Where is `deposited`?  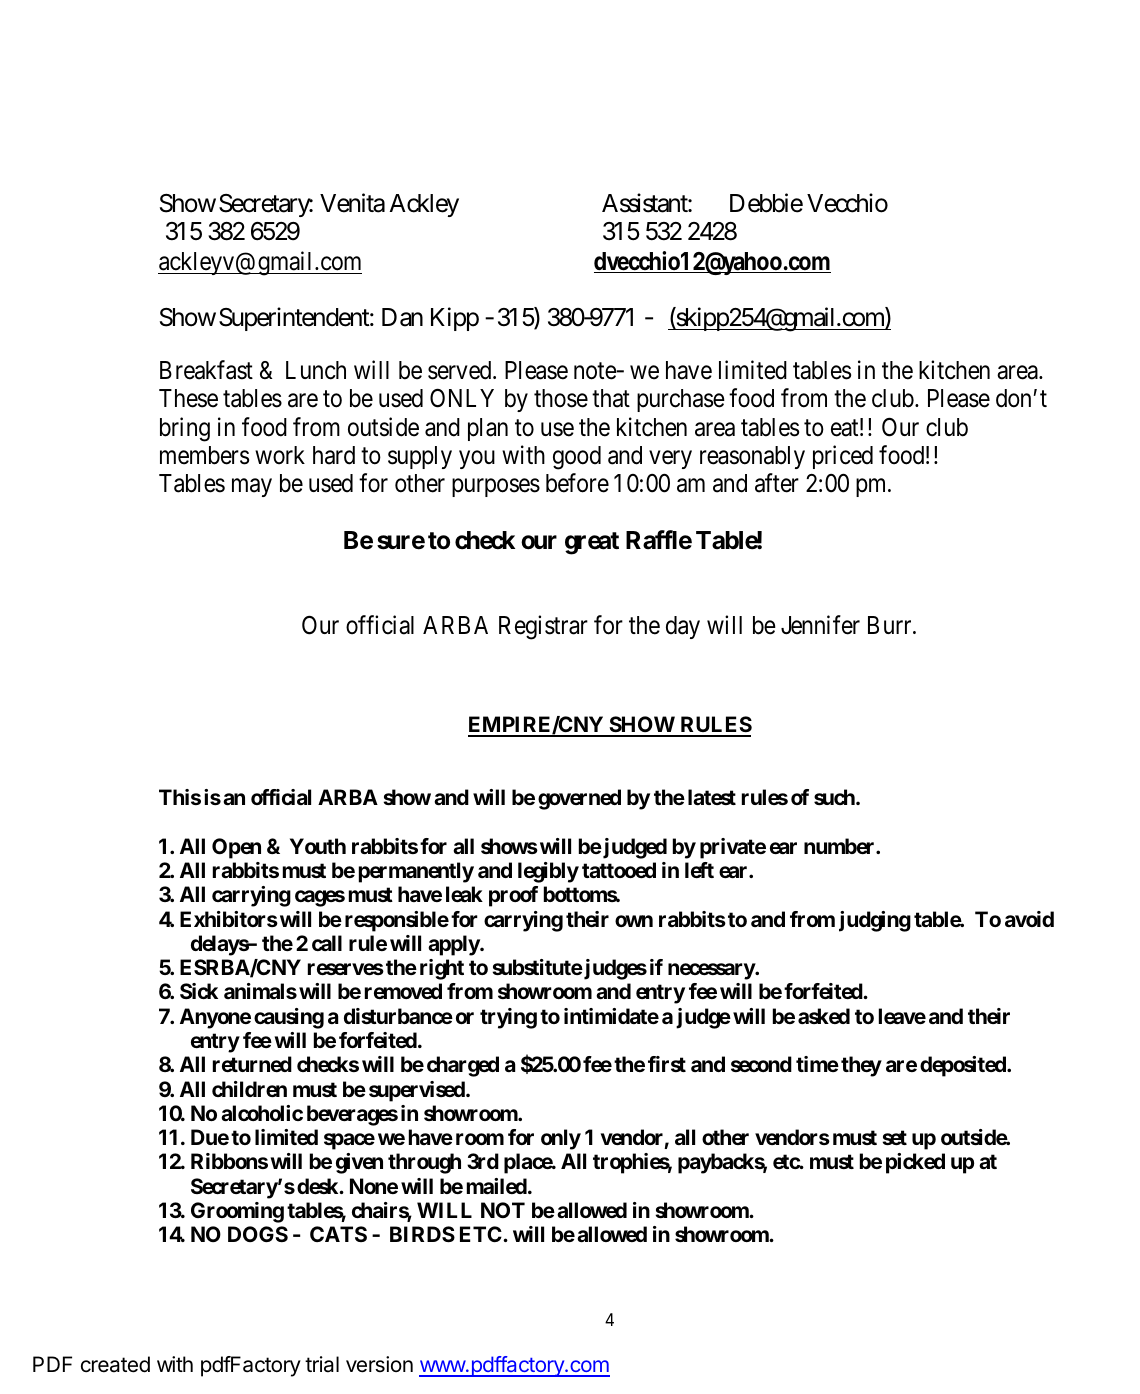 deposited is located at coordinates (964, 1066).
